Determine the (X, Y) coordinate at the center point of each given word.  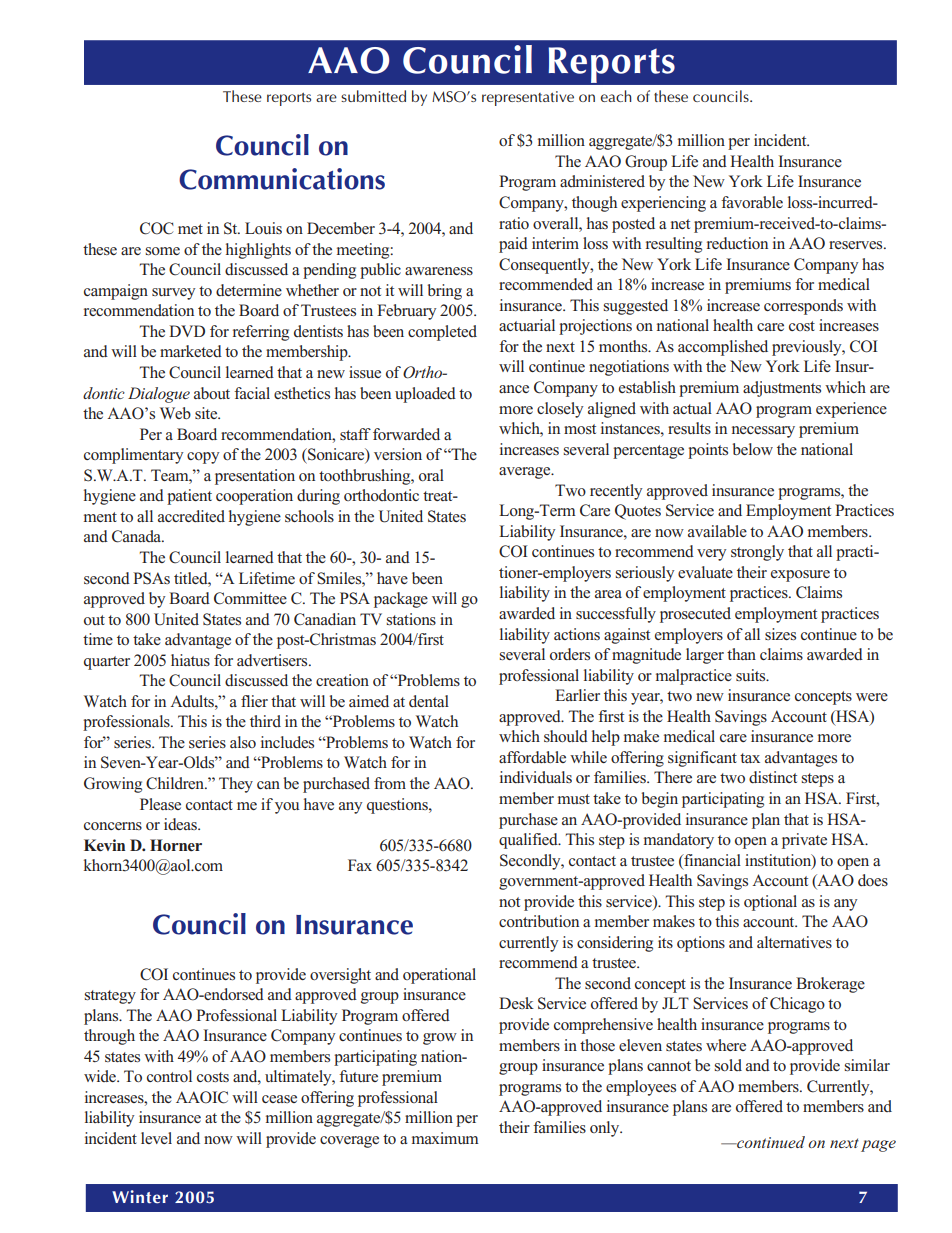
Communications (282, 179)
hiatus (190, 660)
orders (570, 654)
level (156, 1138)
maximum (445, 1138)
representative (528, 98)
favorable (752, 202)
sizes (780, 634)
